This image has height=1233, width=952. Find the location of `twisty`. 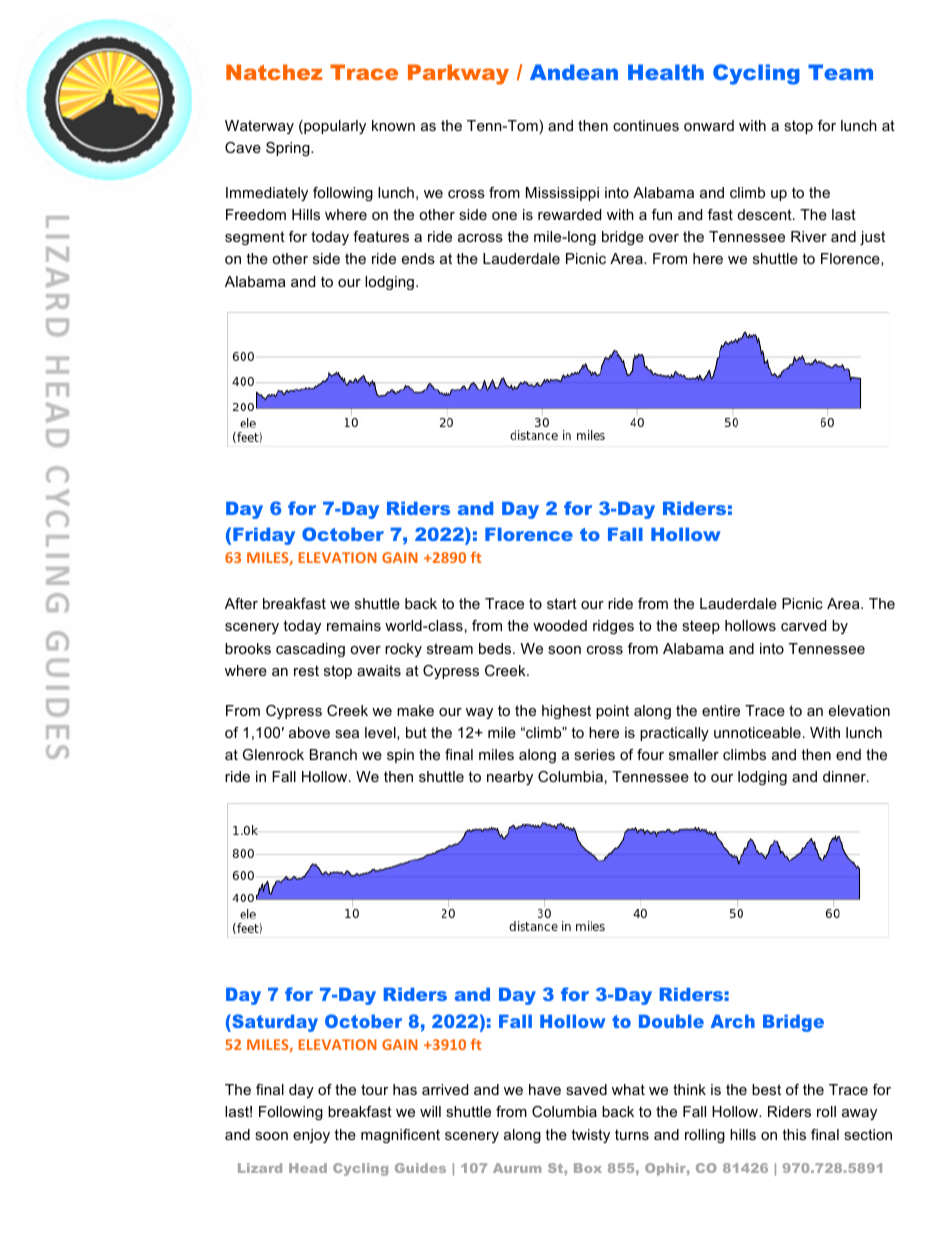

twisty is located at coordinates (590, 1136).
